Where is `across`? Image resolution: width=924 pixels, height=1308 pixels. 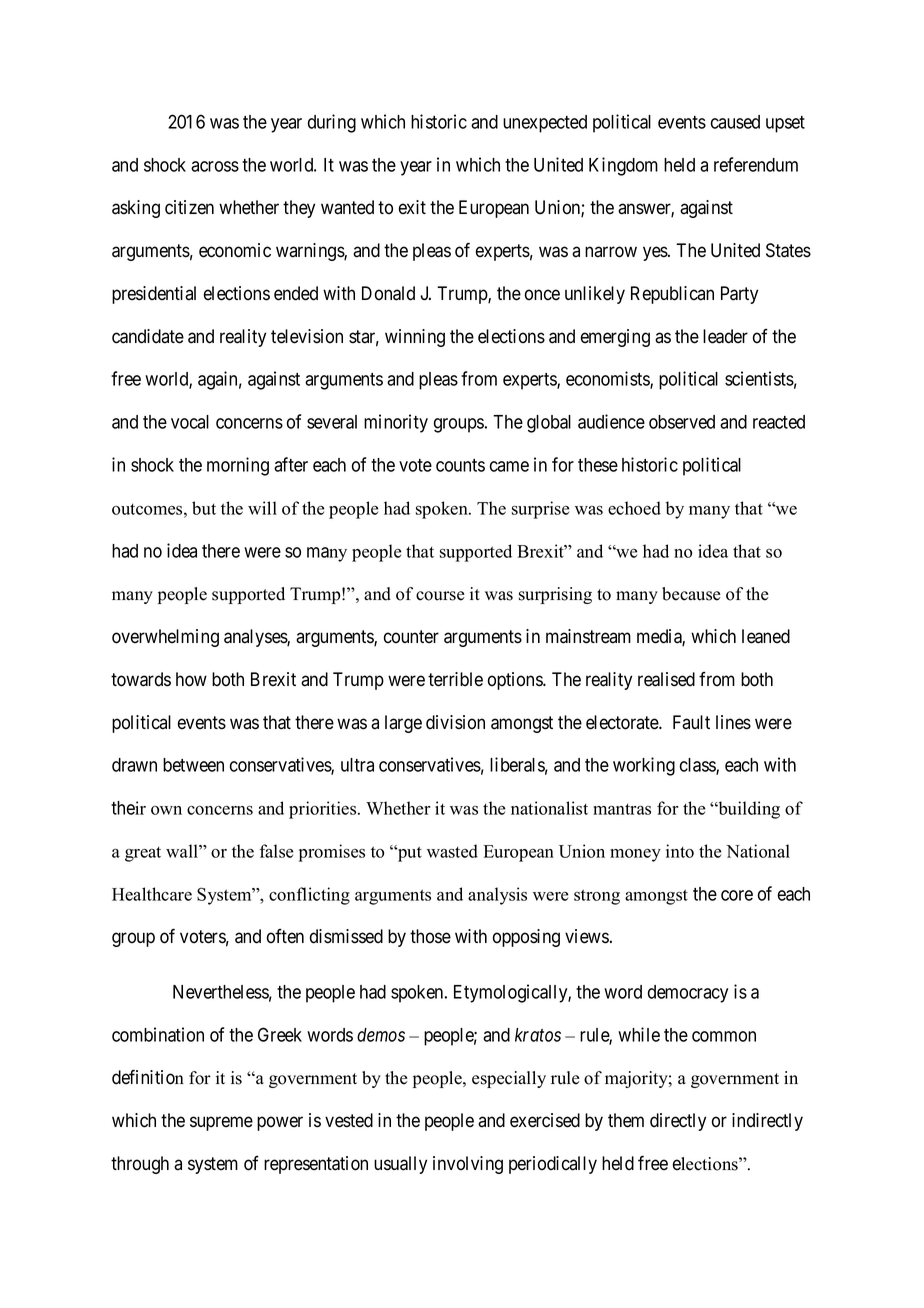
across is located at coordinates (215, 166).
